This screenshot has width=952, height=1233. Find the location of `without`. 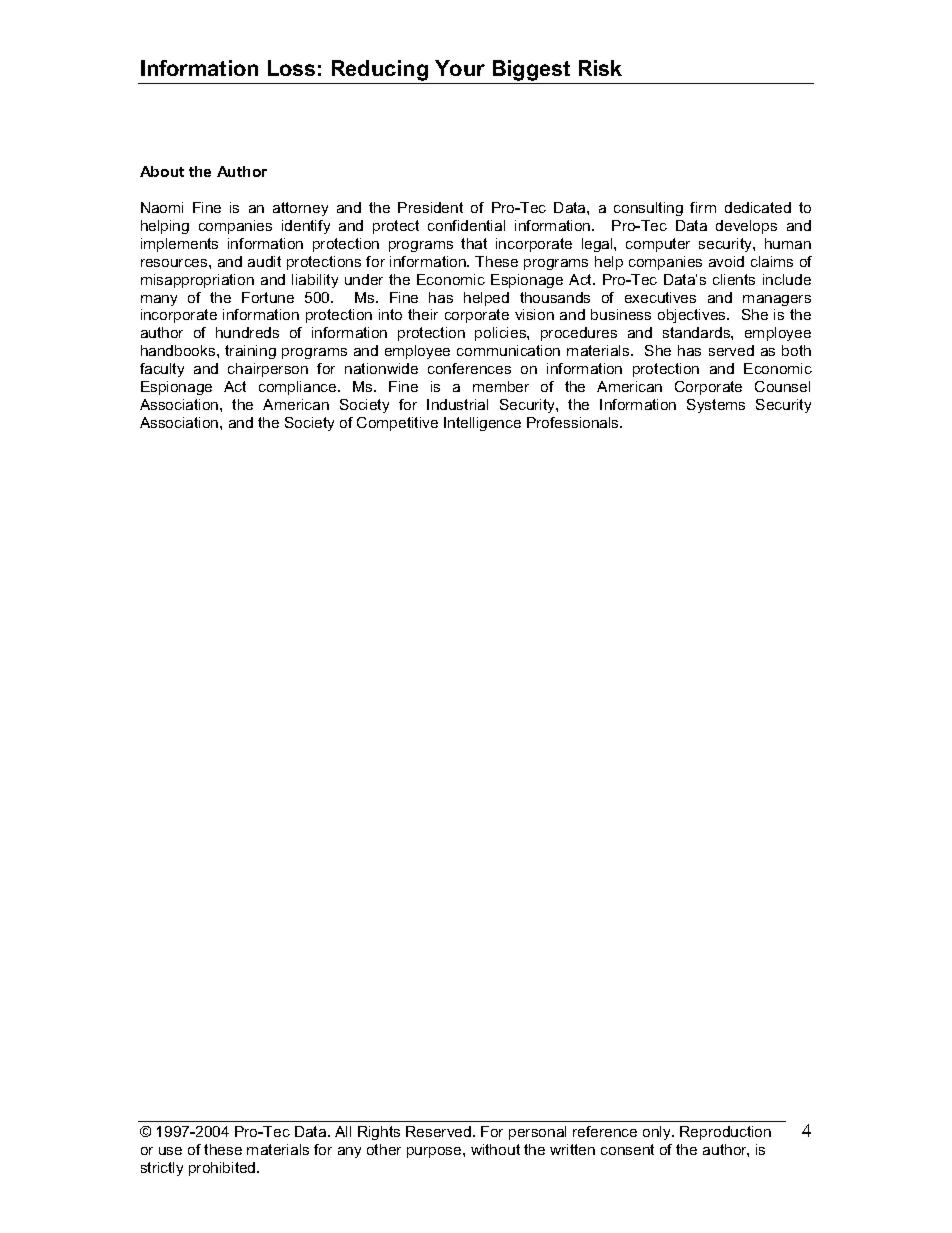

without is located at coordinates (495, 1149).
